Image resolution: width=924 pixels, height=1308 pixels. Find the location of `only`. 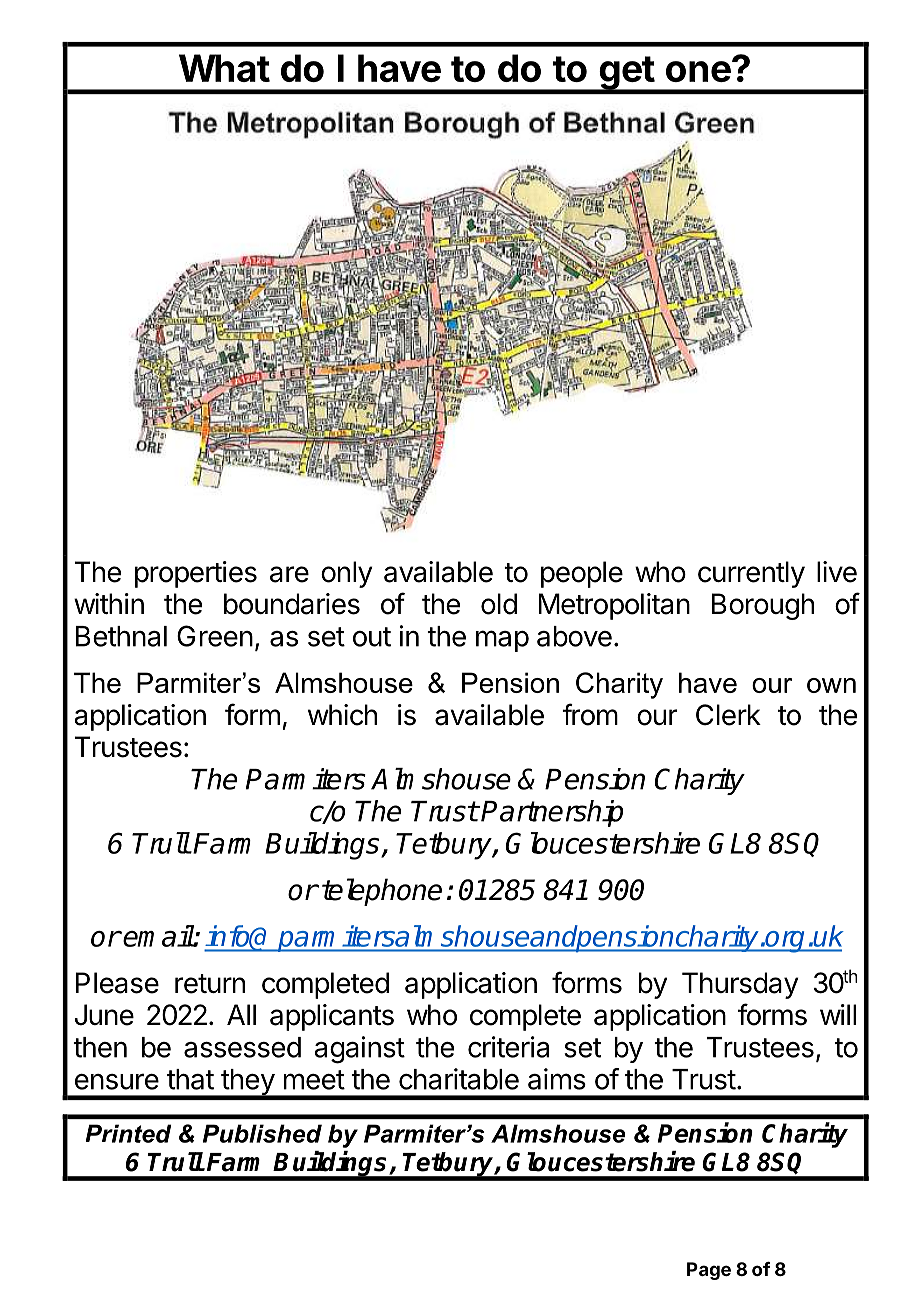

only is located at coordinates (346, 574).
